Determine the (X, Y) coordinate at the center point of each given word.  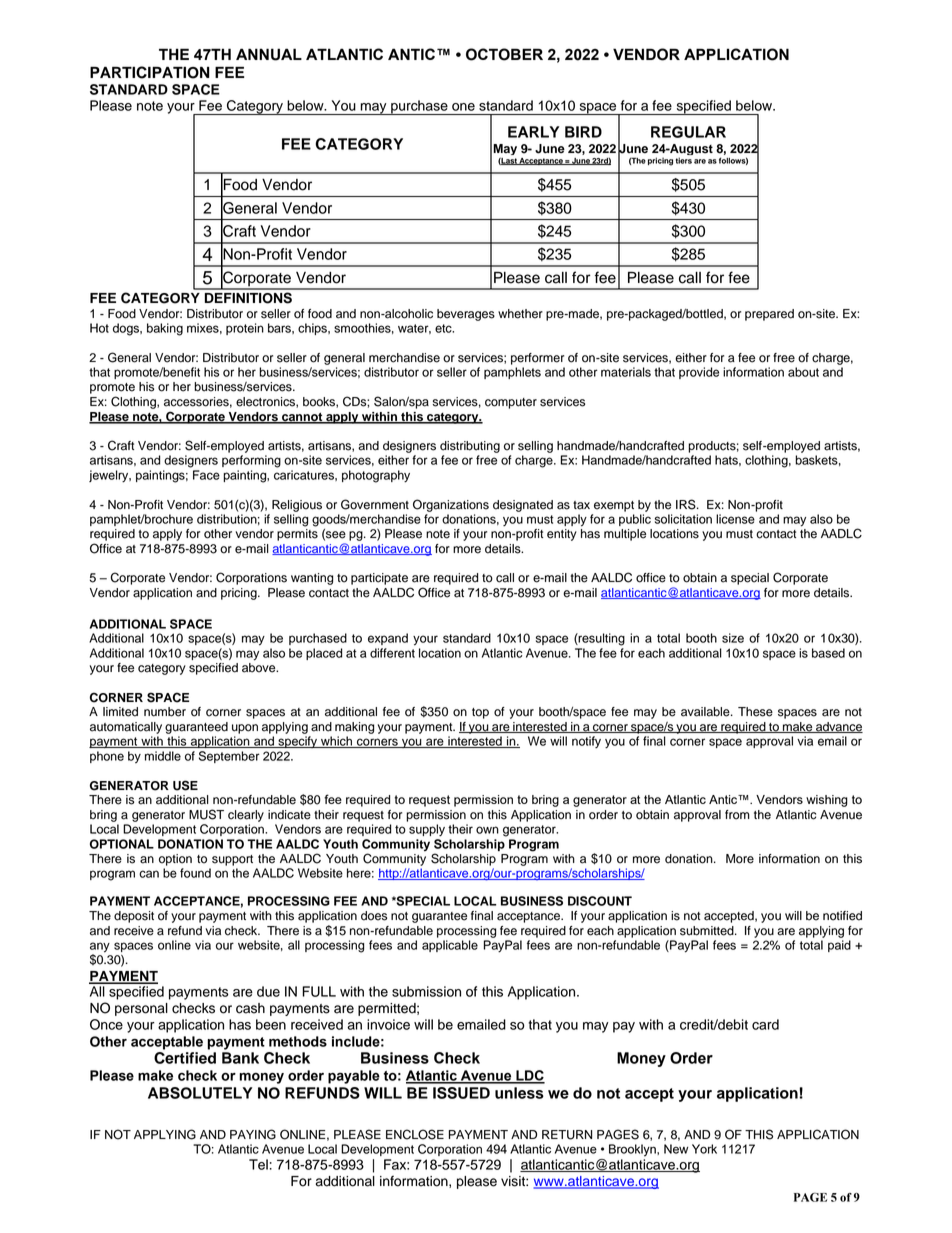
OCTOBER (504, 54)
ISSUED (461, 1093)
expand (388, 639)
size (733, 638)
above (260, 668)
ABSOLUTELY (200, 1093)
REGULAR (688, 132)
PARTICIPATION (150, 72)
